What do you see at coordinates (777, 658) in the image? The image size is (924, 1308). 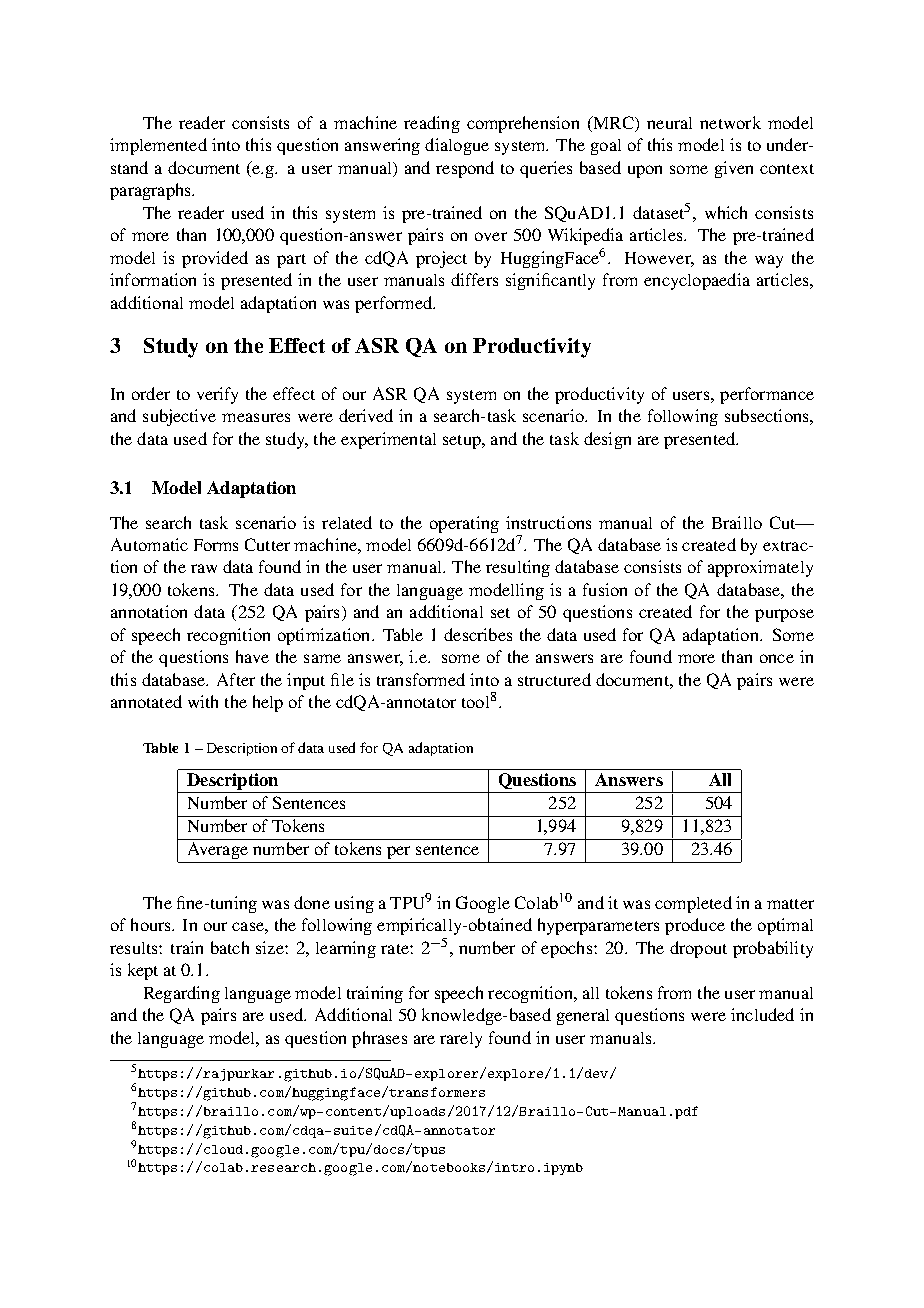 I see `once` at bounding box center [777, 658].
